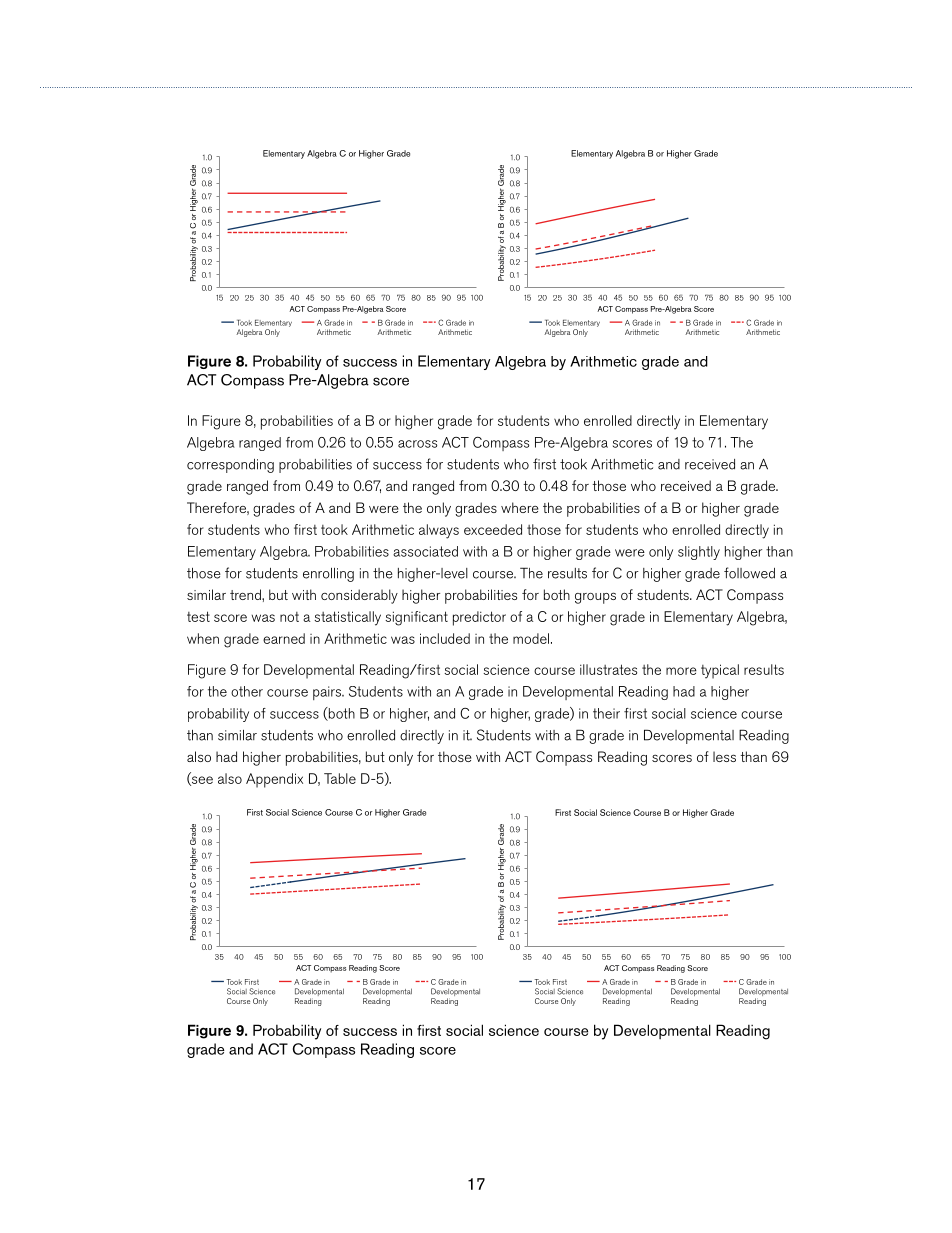 The width and height of the document is (952, 1233). Describe the element at coordinates (519, 507) in the document. I see `where` at that location.
